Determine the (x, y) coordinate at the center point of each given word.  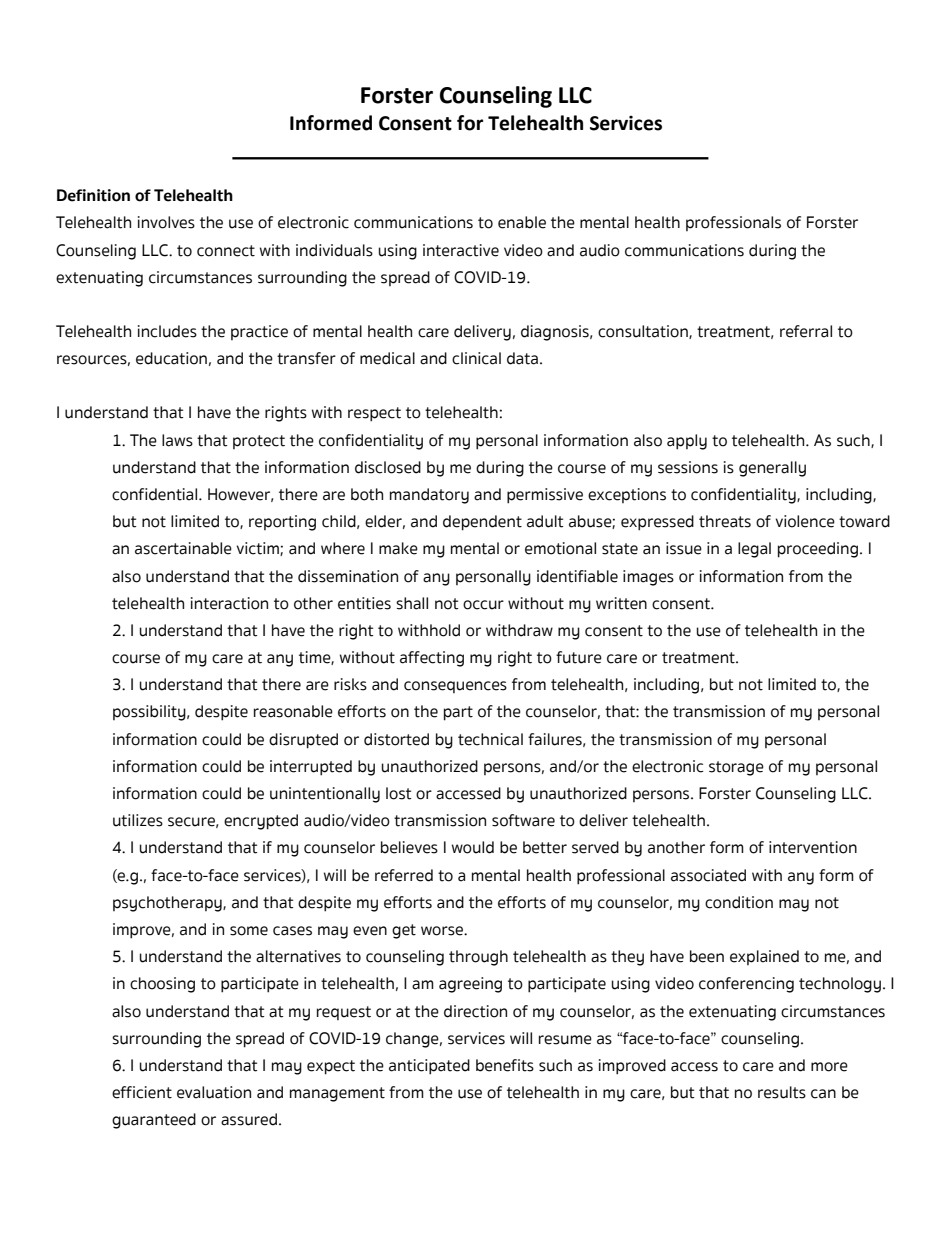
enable (522, 222)
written (621, 603)
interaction (229, 603)
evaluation (214, 1092)
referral (806, 331)
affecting (432, 659)
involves (166, 222)
